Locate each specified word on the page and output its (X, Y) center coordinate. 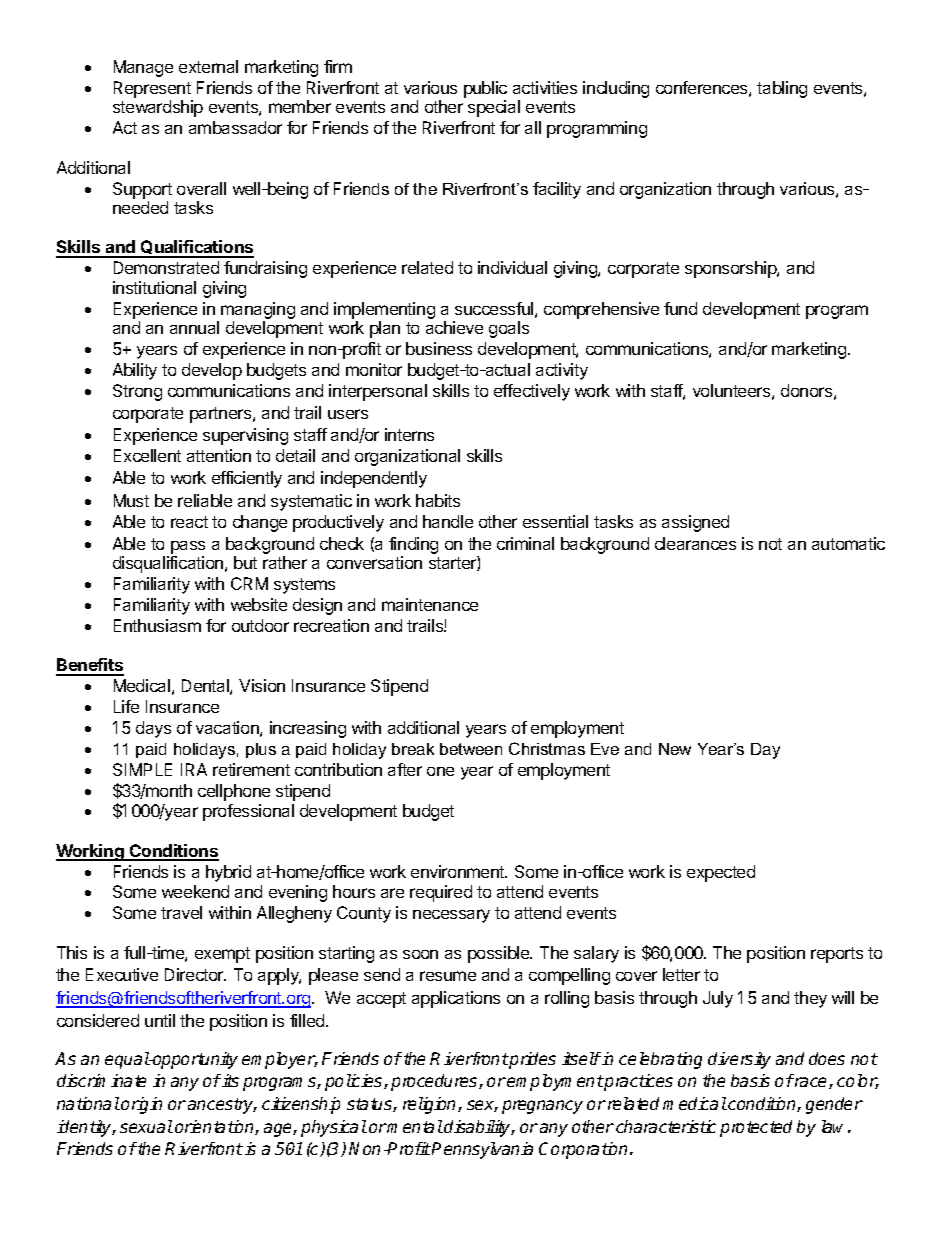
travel (181, 912)
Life (126, 706)
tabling (782, 89)
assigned (695, 523)
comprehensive (601, 310)
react (189, 522)
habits (438, 500)
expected (721, 873)
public (485, 89)
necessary (451, 916)
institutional (154, 287)
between (471, 749)
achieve (454, 327)
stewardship (158, 108)
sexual (146, 1126)
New (675, 749)
